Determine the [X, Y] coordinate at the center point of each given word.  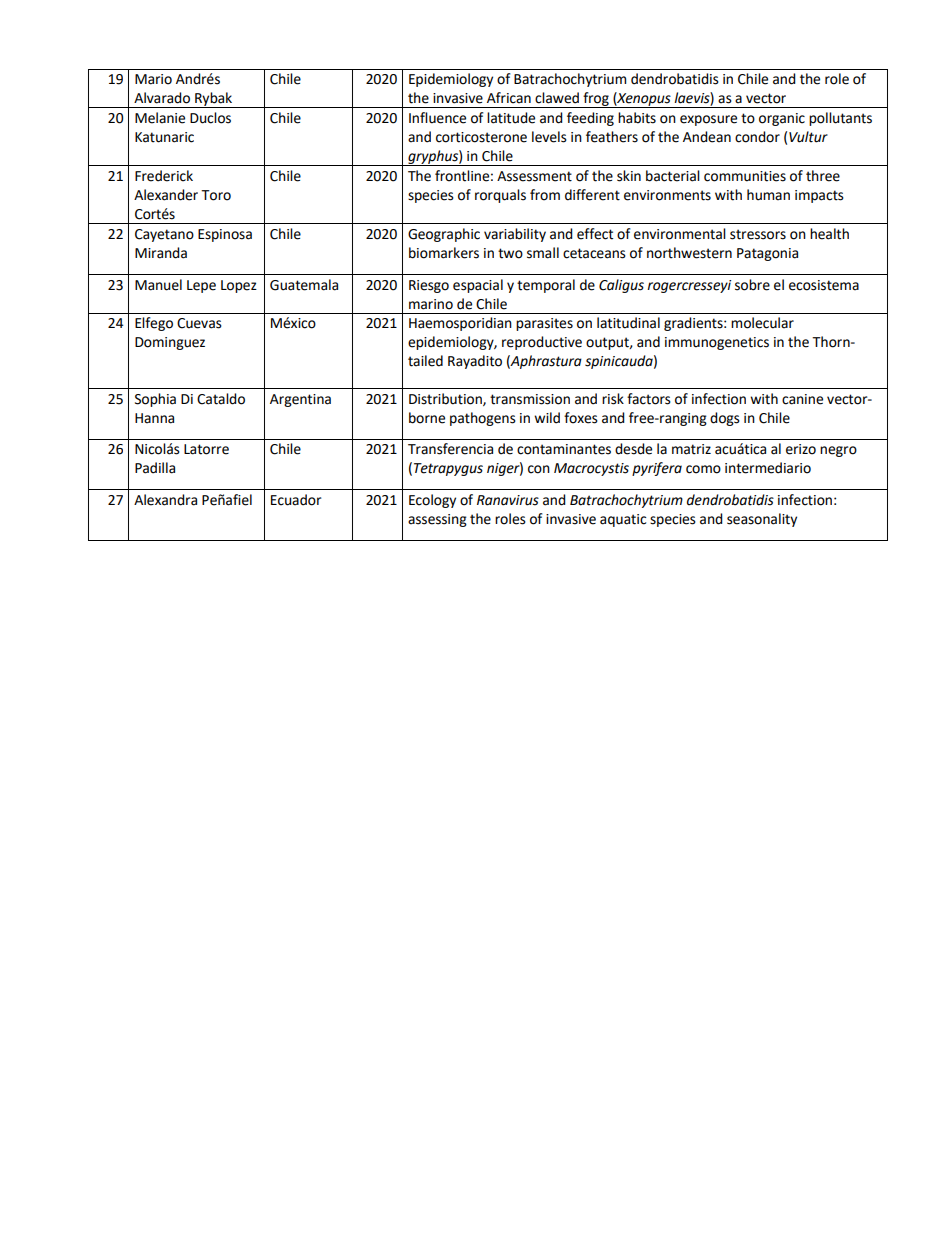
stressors [758, 234]
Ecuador [296, 500]
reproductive [542, 343]
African [509, 98]
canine [802, 399]
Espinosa [225, 235]
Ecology [432, 501]
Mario [153, 79]
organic [782, 119]
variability [515, 235]
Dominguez [170, 343]
